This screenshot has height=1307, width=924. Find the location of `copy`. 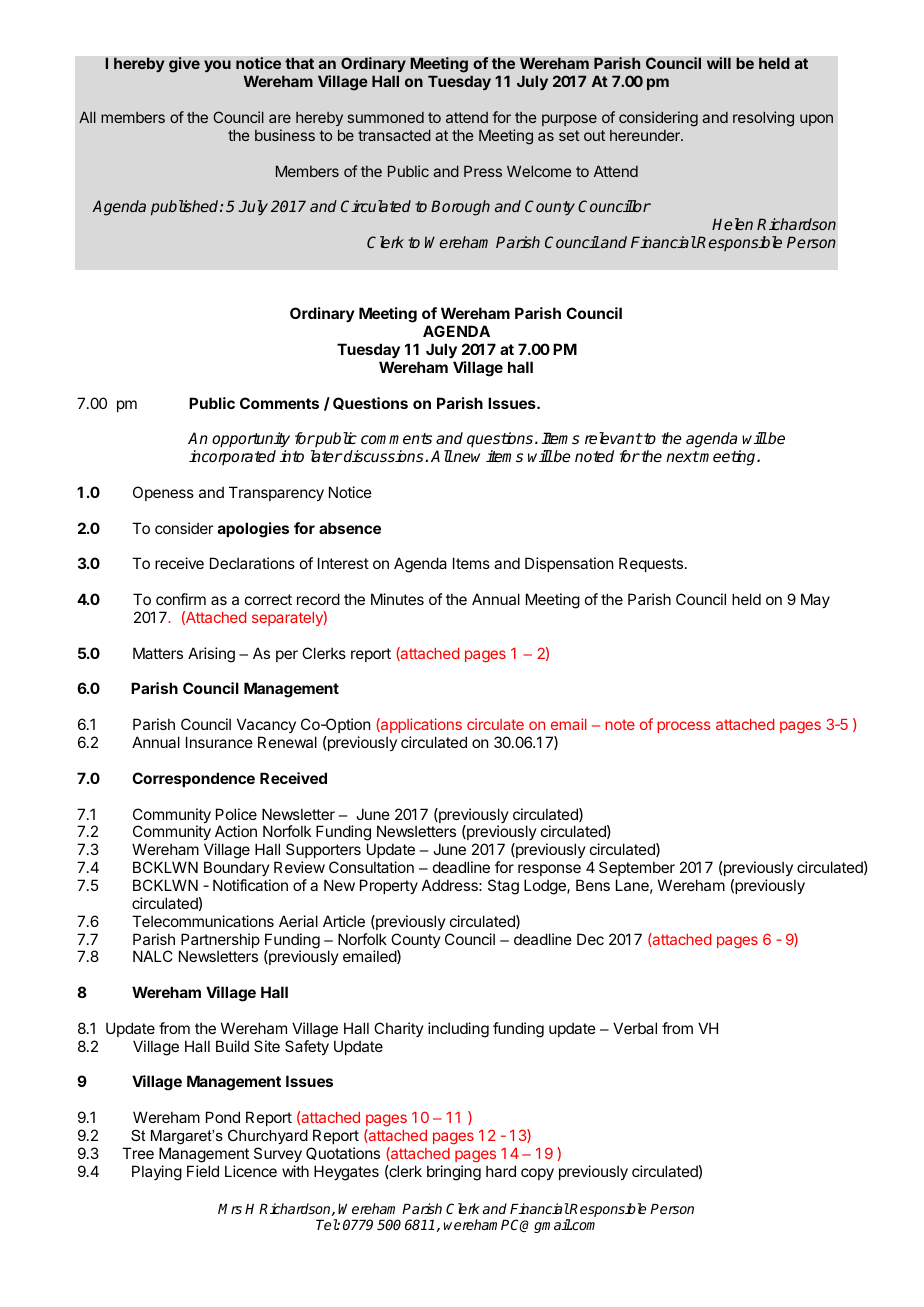

copy is located at coordinates (537, 1174).
